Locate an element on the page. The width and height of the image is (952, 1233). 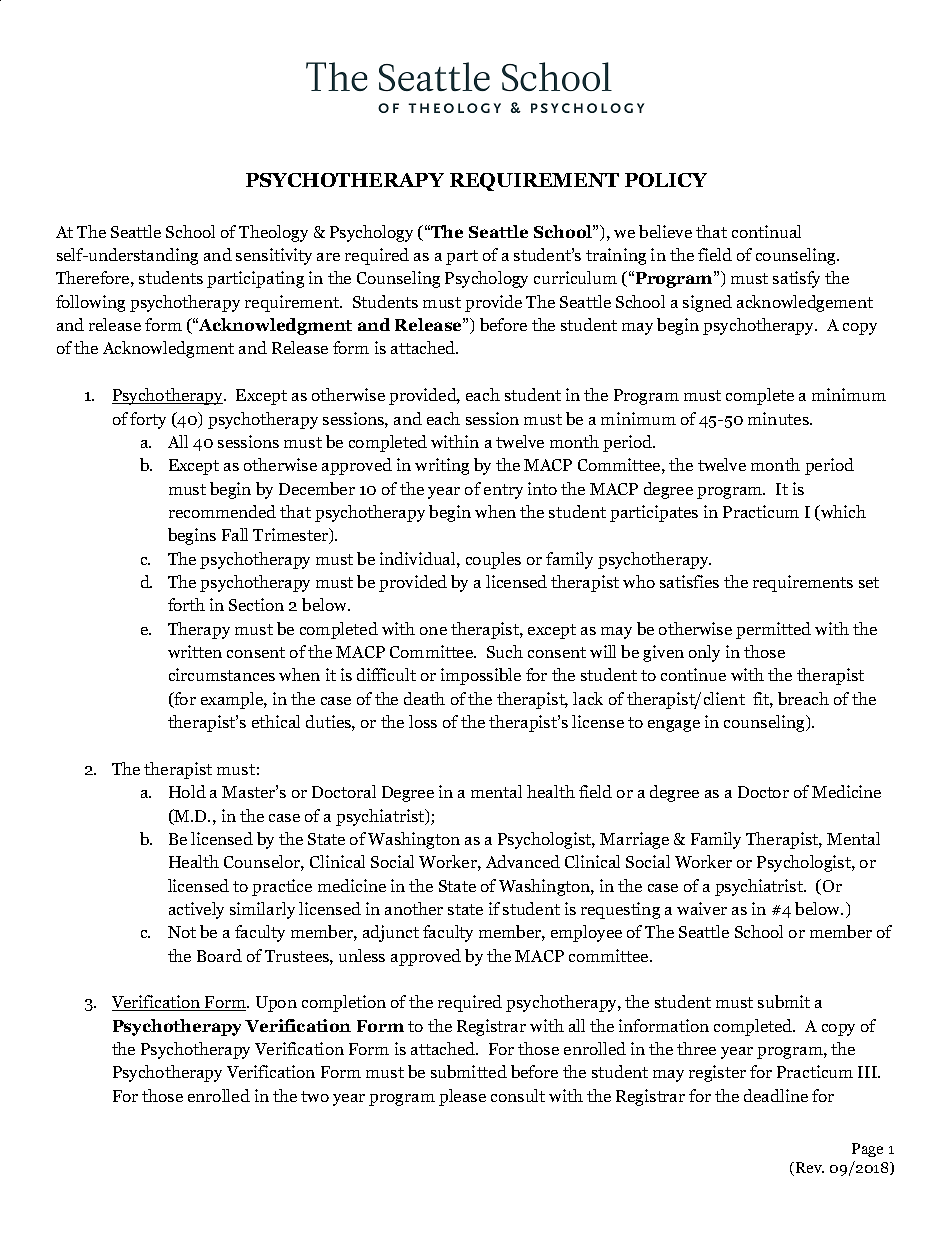
two is located at coordinates (315, 1096).
